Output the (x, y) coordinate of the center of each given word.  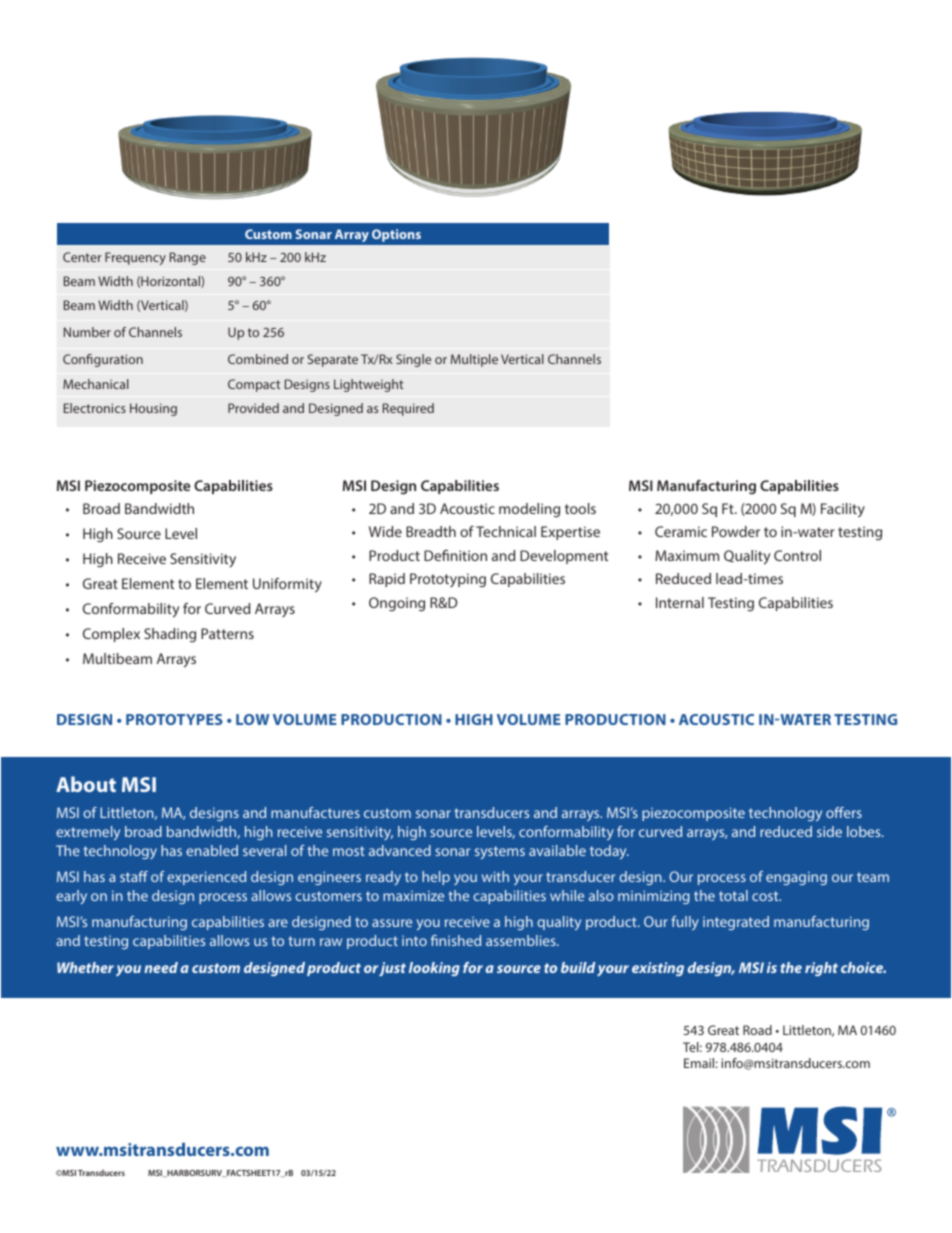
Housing (153, 409)
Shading (170, 635)
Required (408, 409)
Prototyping (448, 580)
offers (844, 812)
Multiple (474, 360)
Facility (843, 510)
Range (188, 258)
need (161, 967)
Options (396, 235)
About (86, 784)
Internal (680, 602)
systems (500, 852)
